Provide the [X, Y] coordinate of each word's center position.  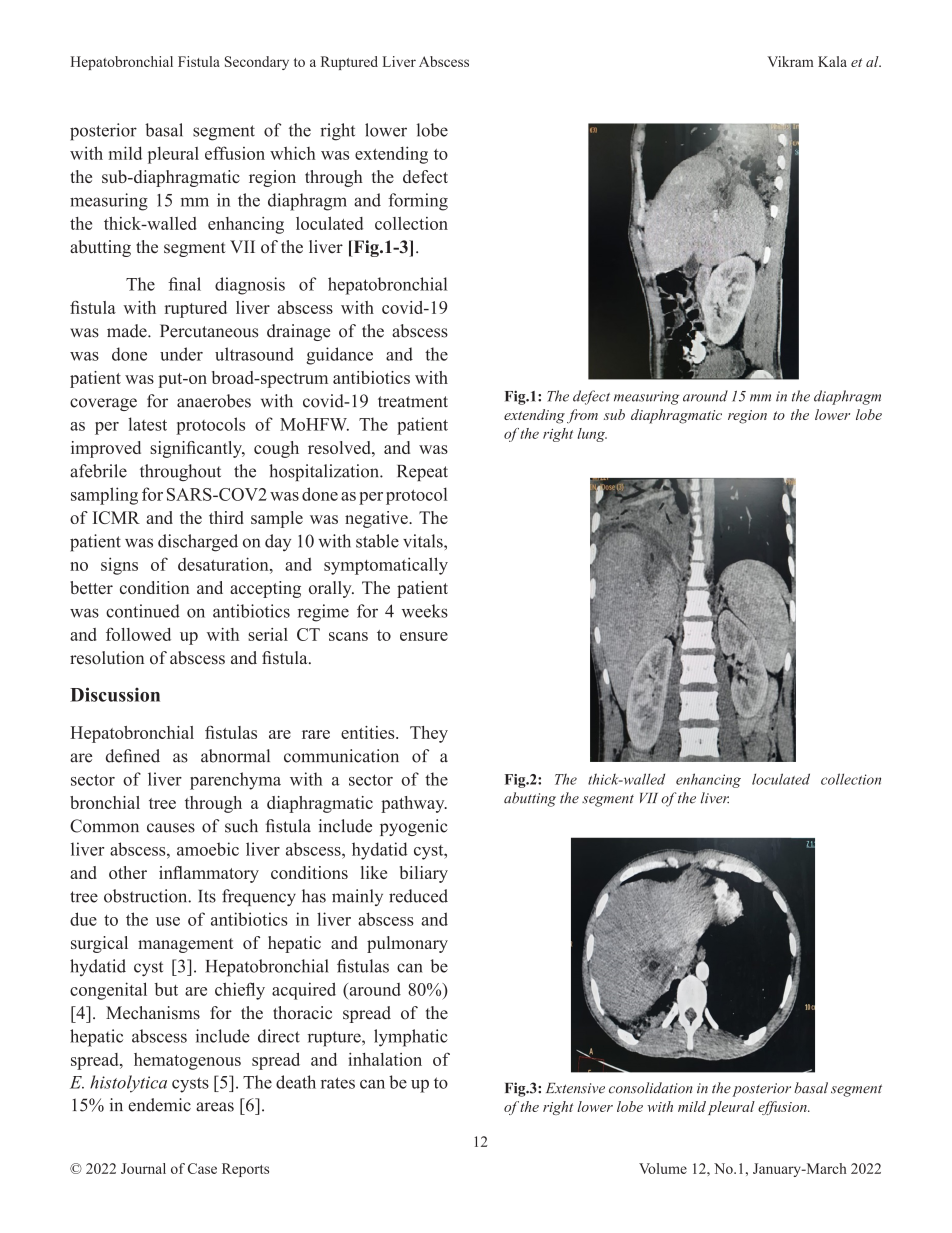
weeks [425, 611]
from [582, 416]
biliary [424, 874]
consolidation [651, 1088]
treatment [413, 402]
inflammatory [209, 874]
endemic [159, 1105]
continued [143, 611]
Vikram [790, 61]
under [181, 354]
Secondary [257, 63]
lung [592, 435]
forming [418, 202]
